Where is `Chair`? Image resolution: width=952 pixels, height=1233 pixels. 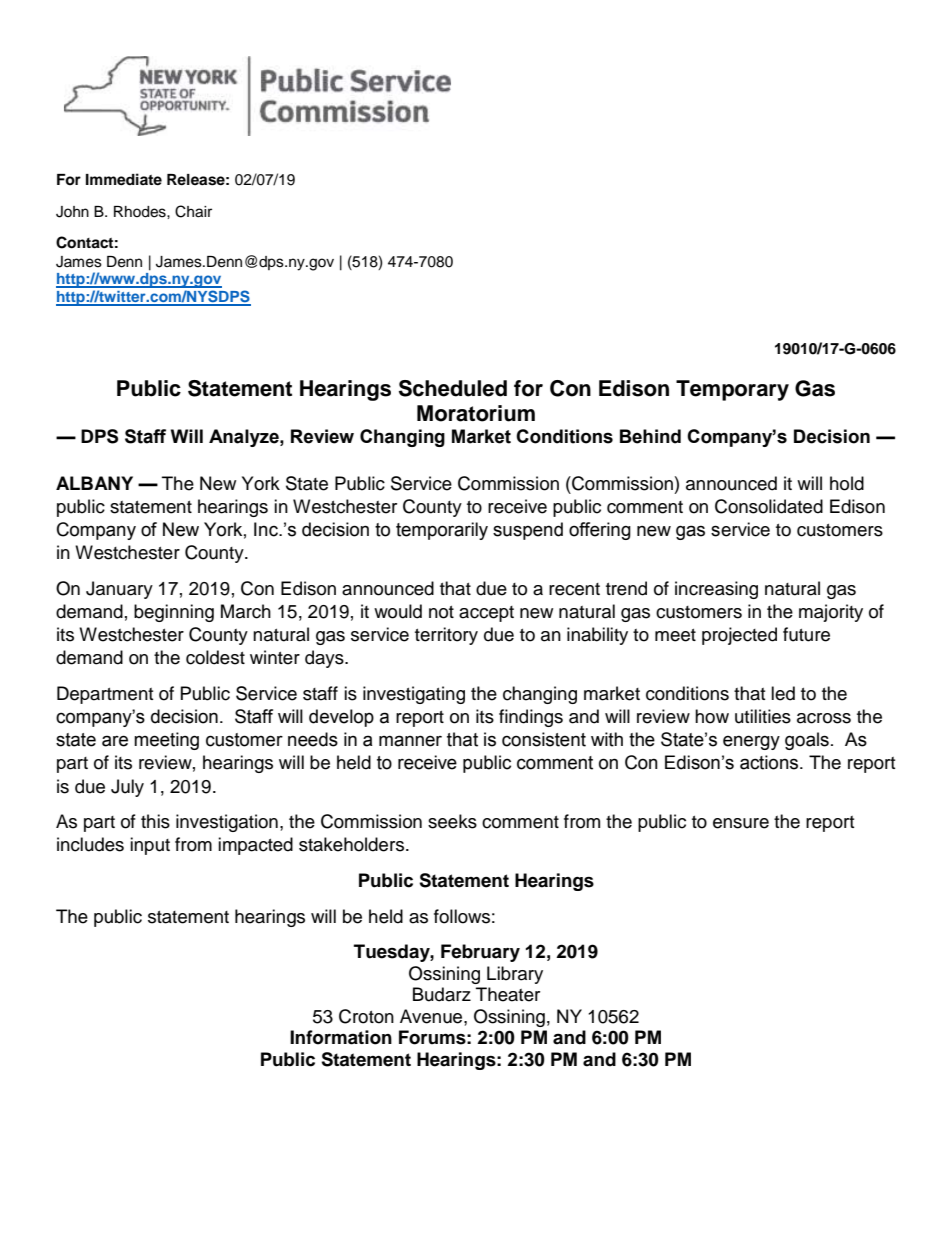 Chair is located at coordinates (193, 211).
